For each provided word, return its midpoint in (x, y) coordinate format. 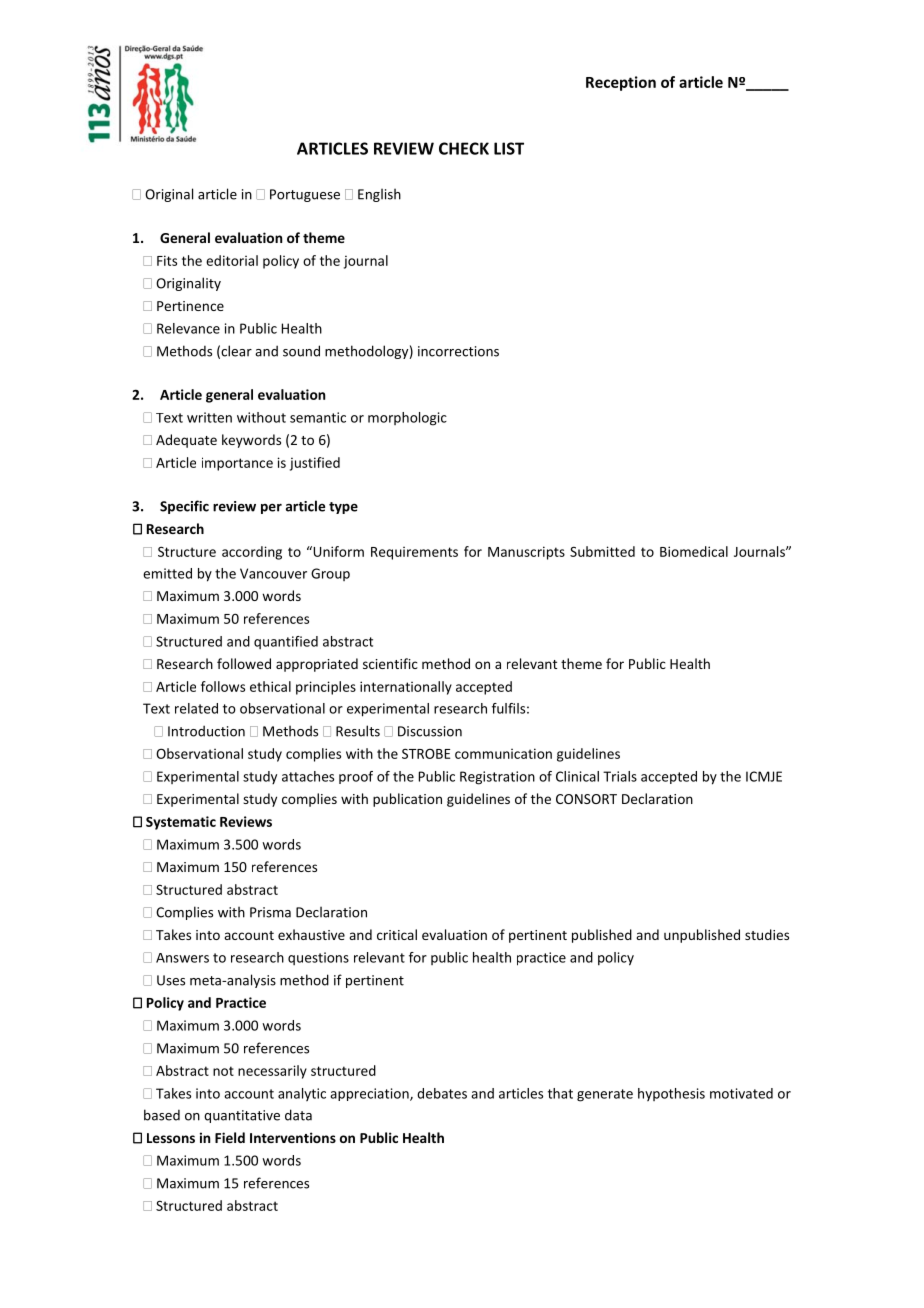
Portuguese (305, 195)
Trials (620, 776)
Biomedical (694, 551)
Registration (497, 778)
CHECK (464, 148)
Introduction (206, 731)
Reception (621, 83)
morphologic (407, 419)
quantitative (242, 1116)
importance (237, 464)
